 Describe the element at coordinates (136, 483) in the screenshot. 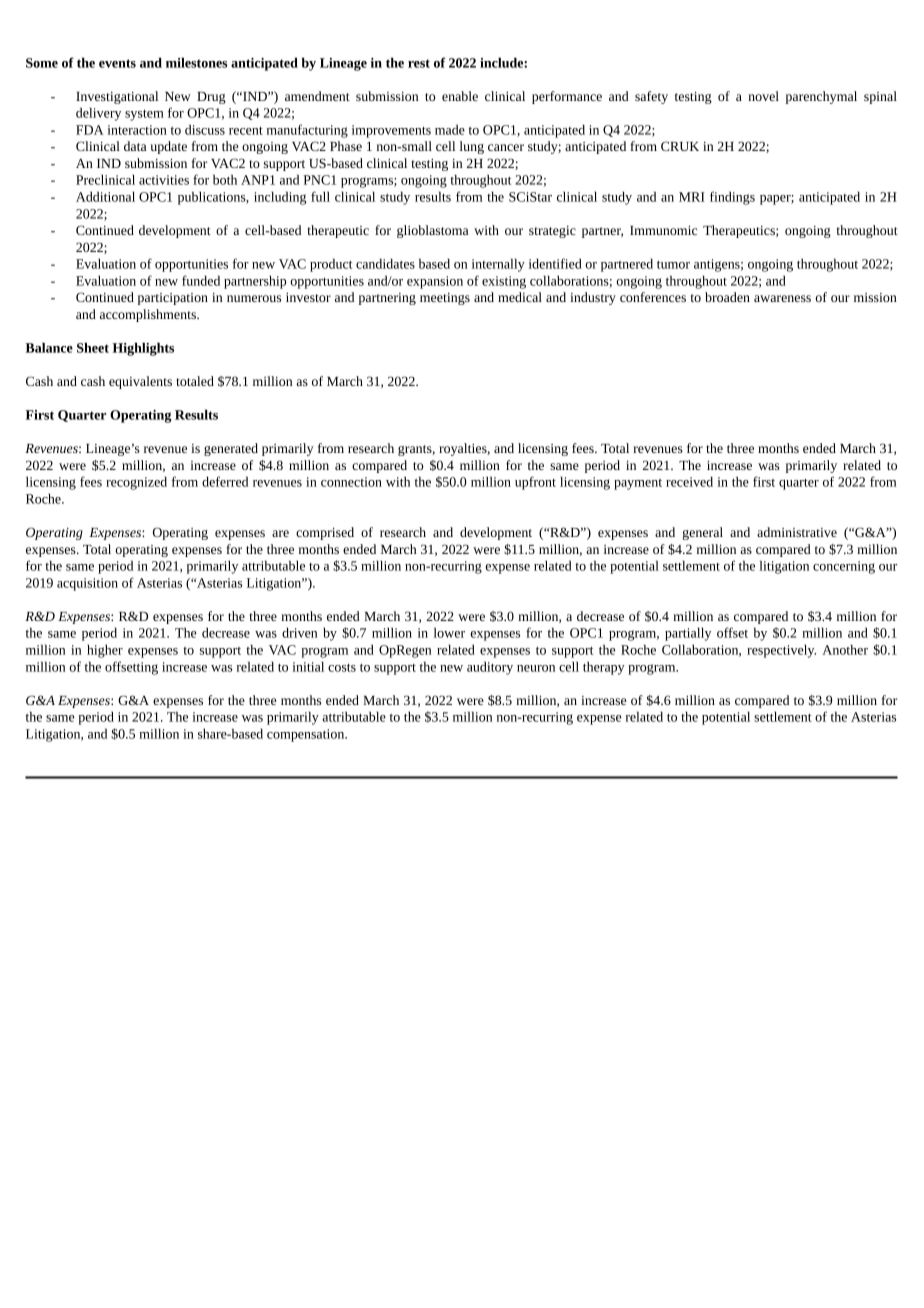

I see `recognized` at that location.
